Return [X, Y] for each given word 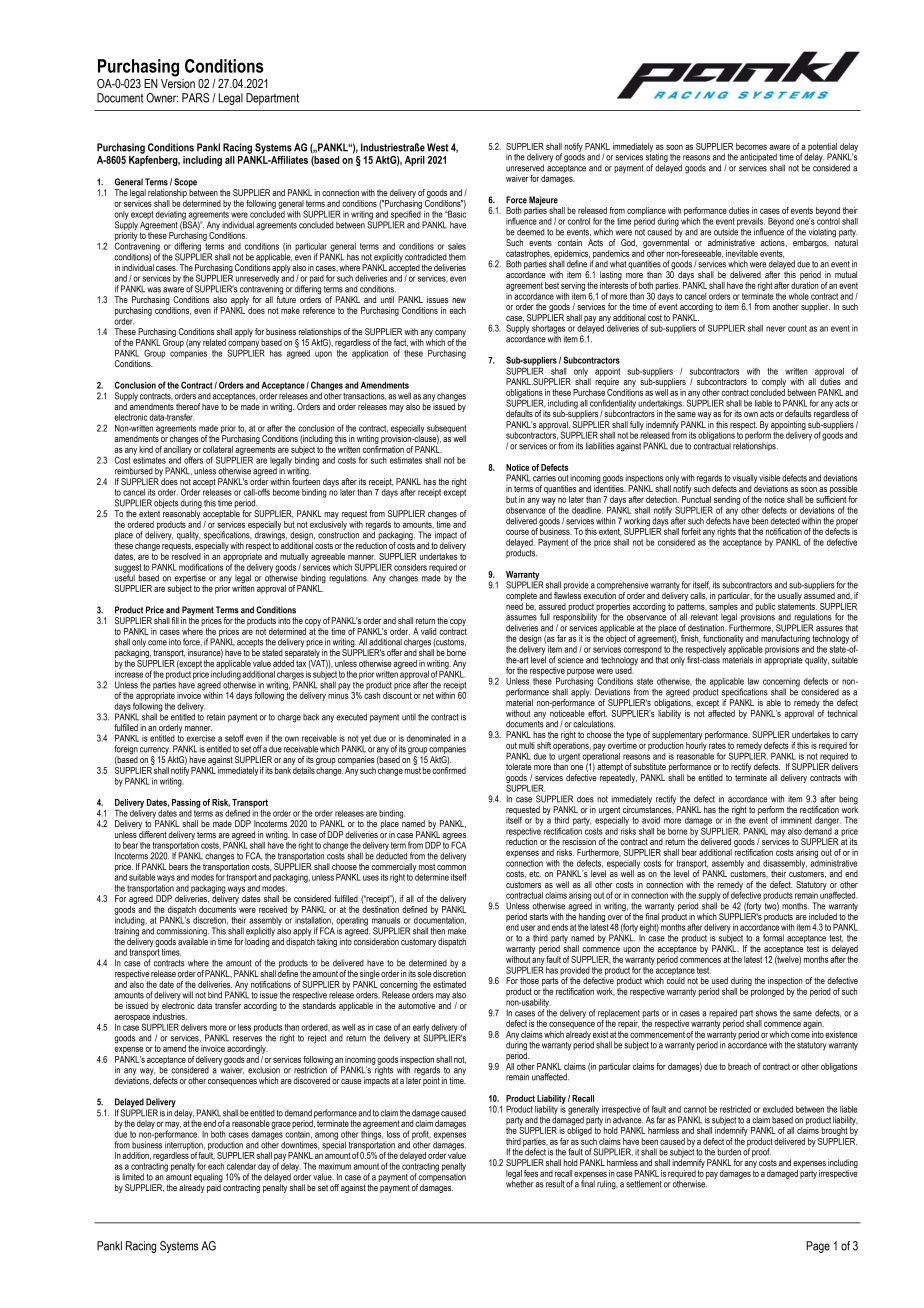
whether [520, 1183]
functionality [723, 639]
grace [280, 1125]
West [437, 147]
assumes [521, 618]
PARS [195, 98]
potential [823, 148]
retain [216, 717]
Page [818, 1247]
